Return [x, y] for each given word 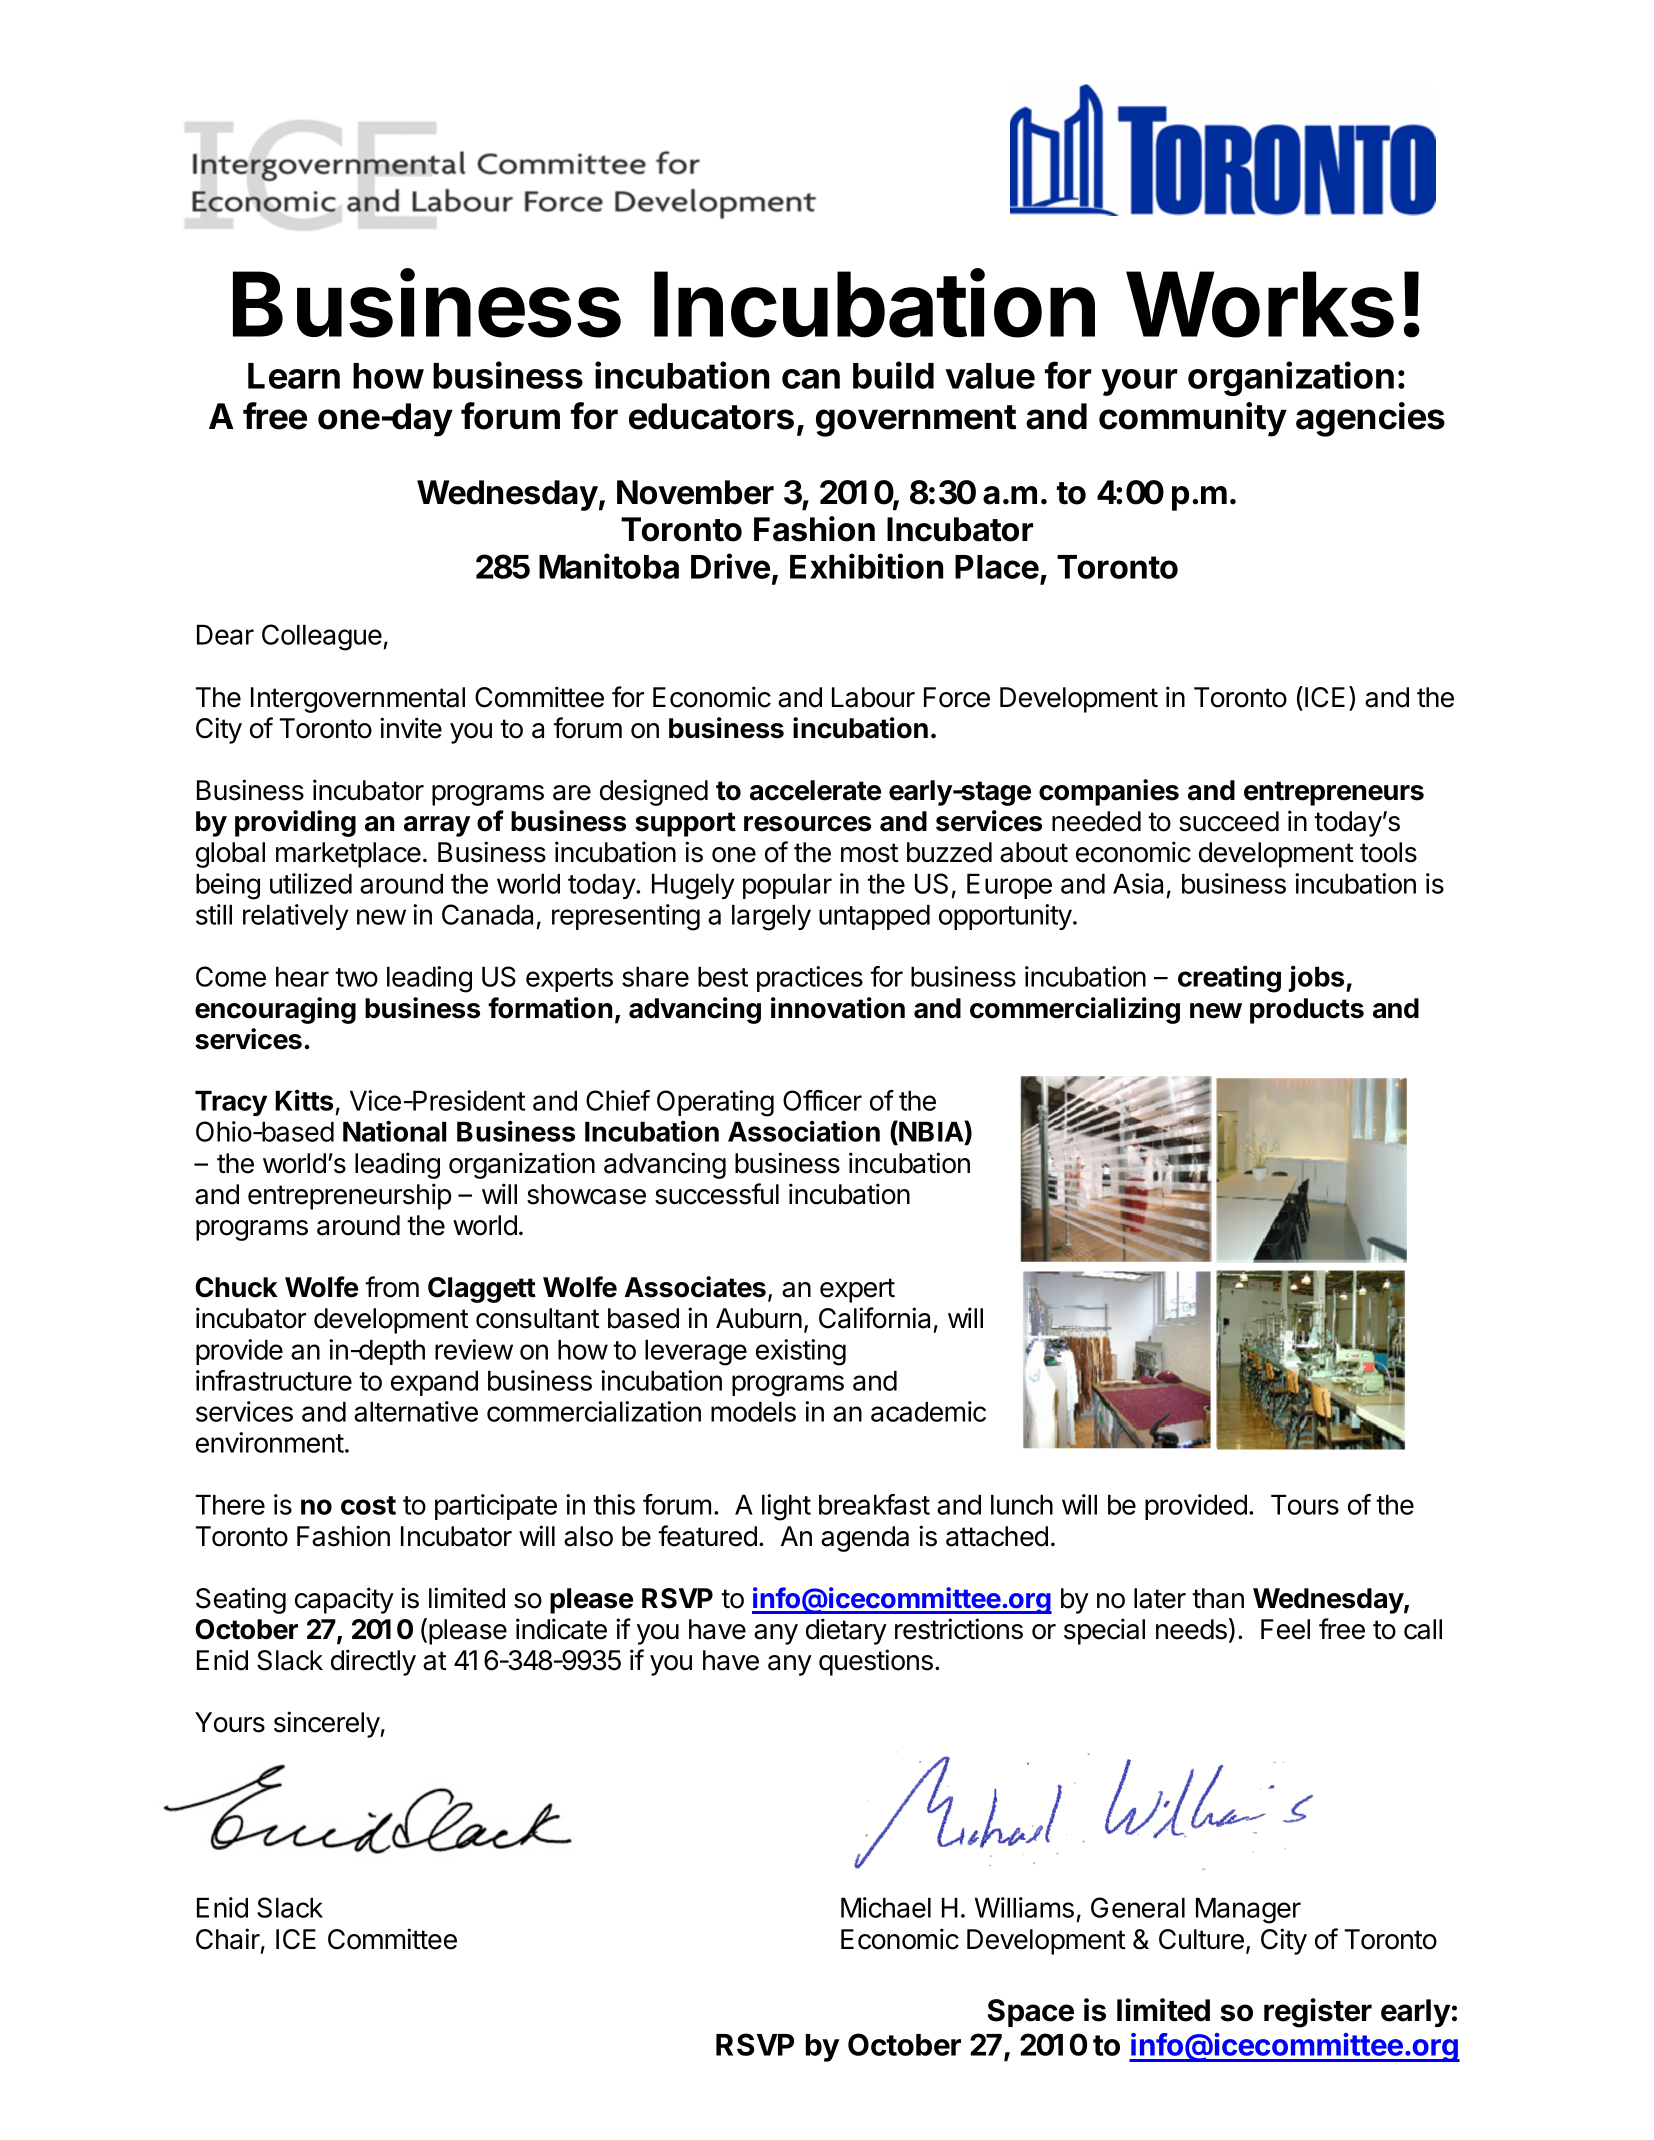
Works [1260, 304]
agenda [865, 1539]
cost [368, 1505]
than [1218, 1598]
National [394, 1131]
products [1307, 1011]
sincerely [327, 1724]
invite [411, 728]
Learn [294, 376]
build [893, 375]
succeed [1229, 821]
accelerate [815, 790]
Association [804, 1131]
